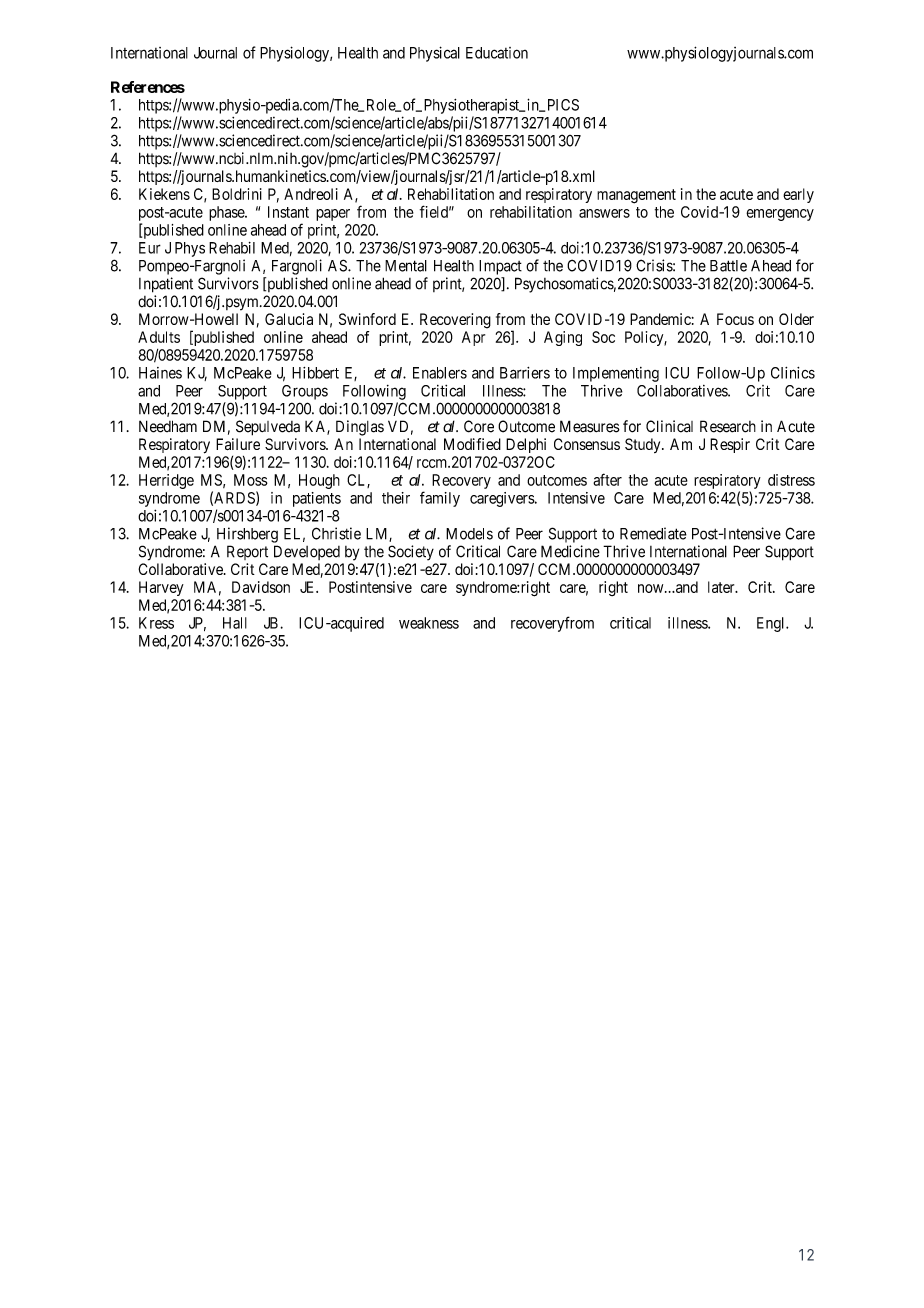 The width and height of the screenshot is (924, 1308). I want to click on phase, so click(227, 213).
